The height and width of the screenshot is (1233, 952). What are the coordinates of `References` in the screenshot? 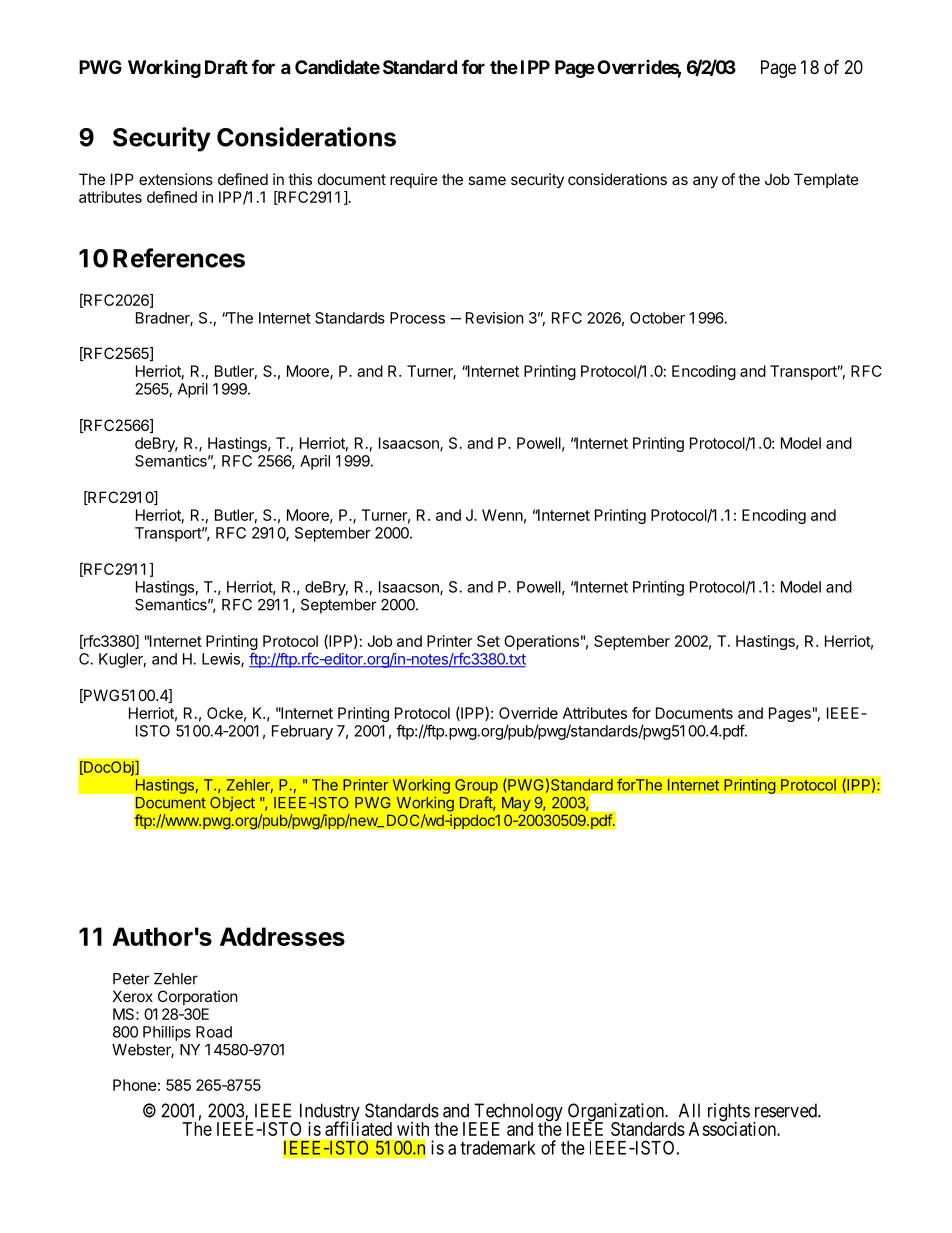 It's located at (179, 258).
